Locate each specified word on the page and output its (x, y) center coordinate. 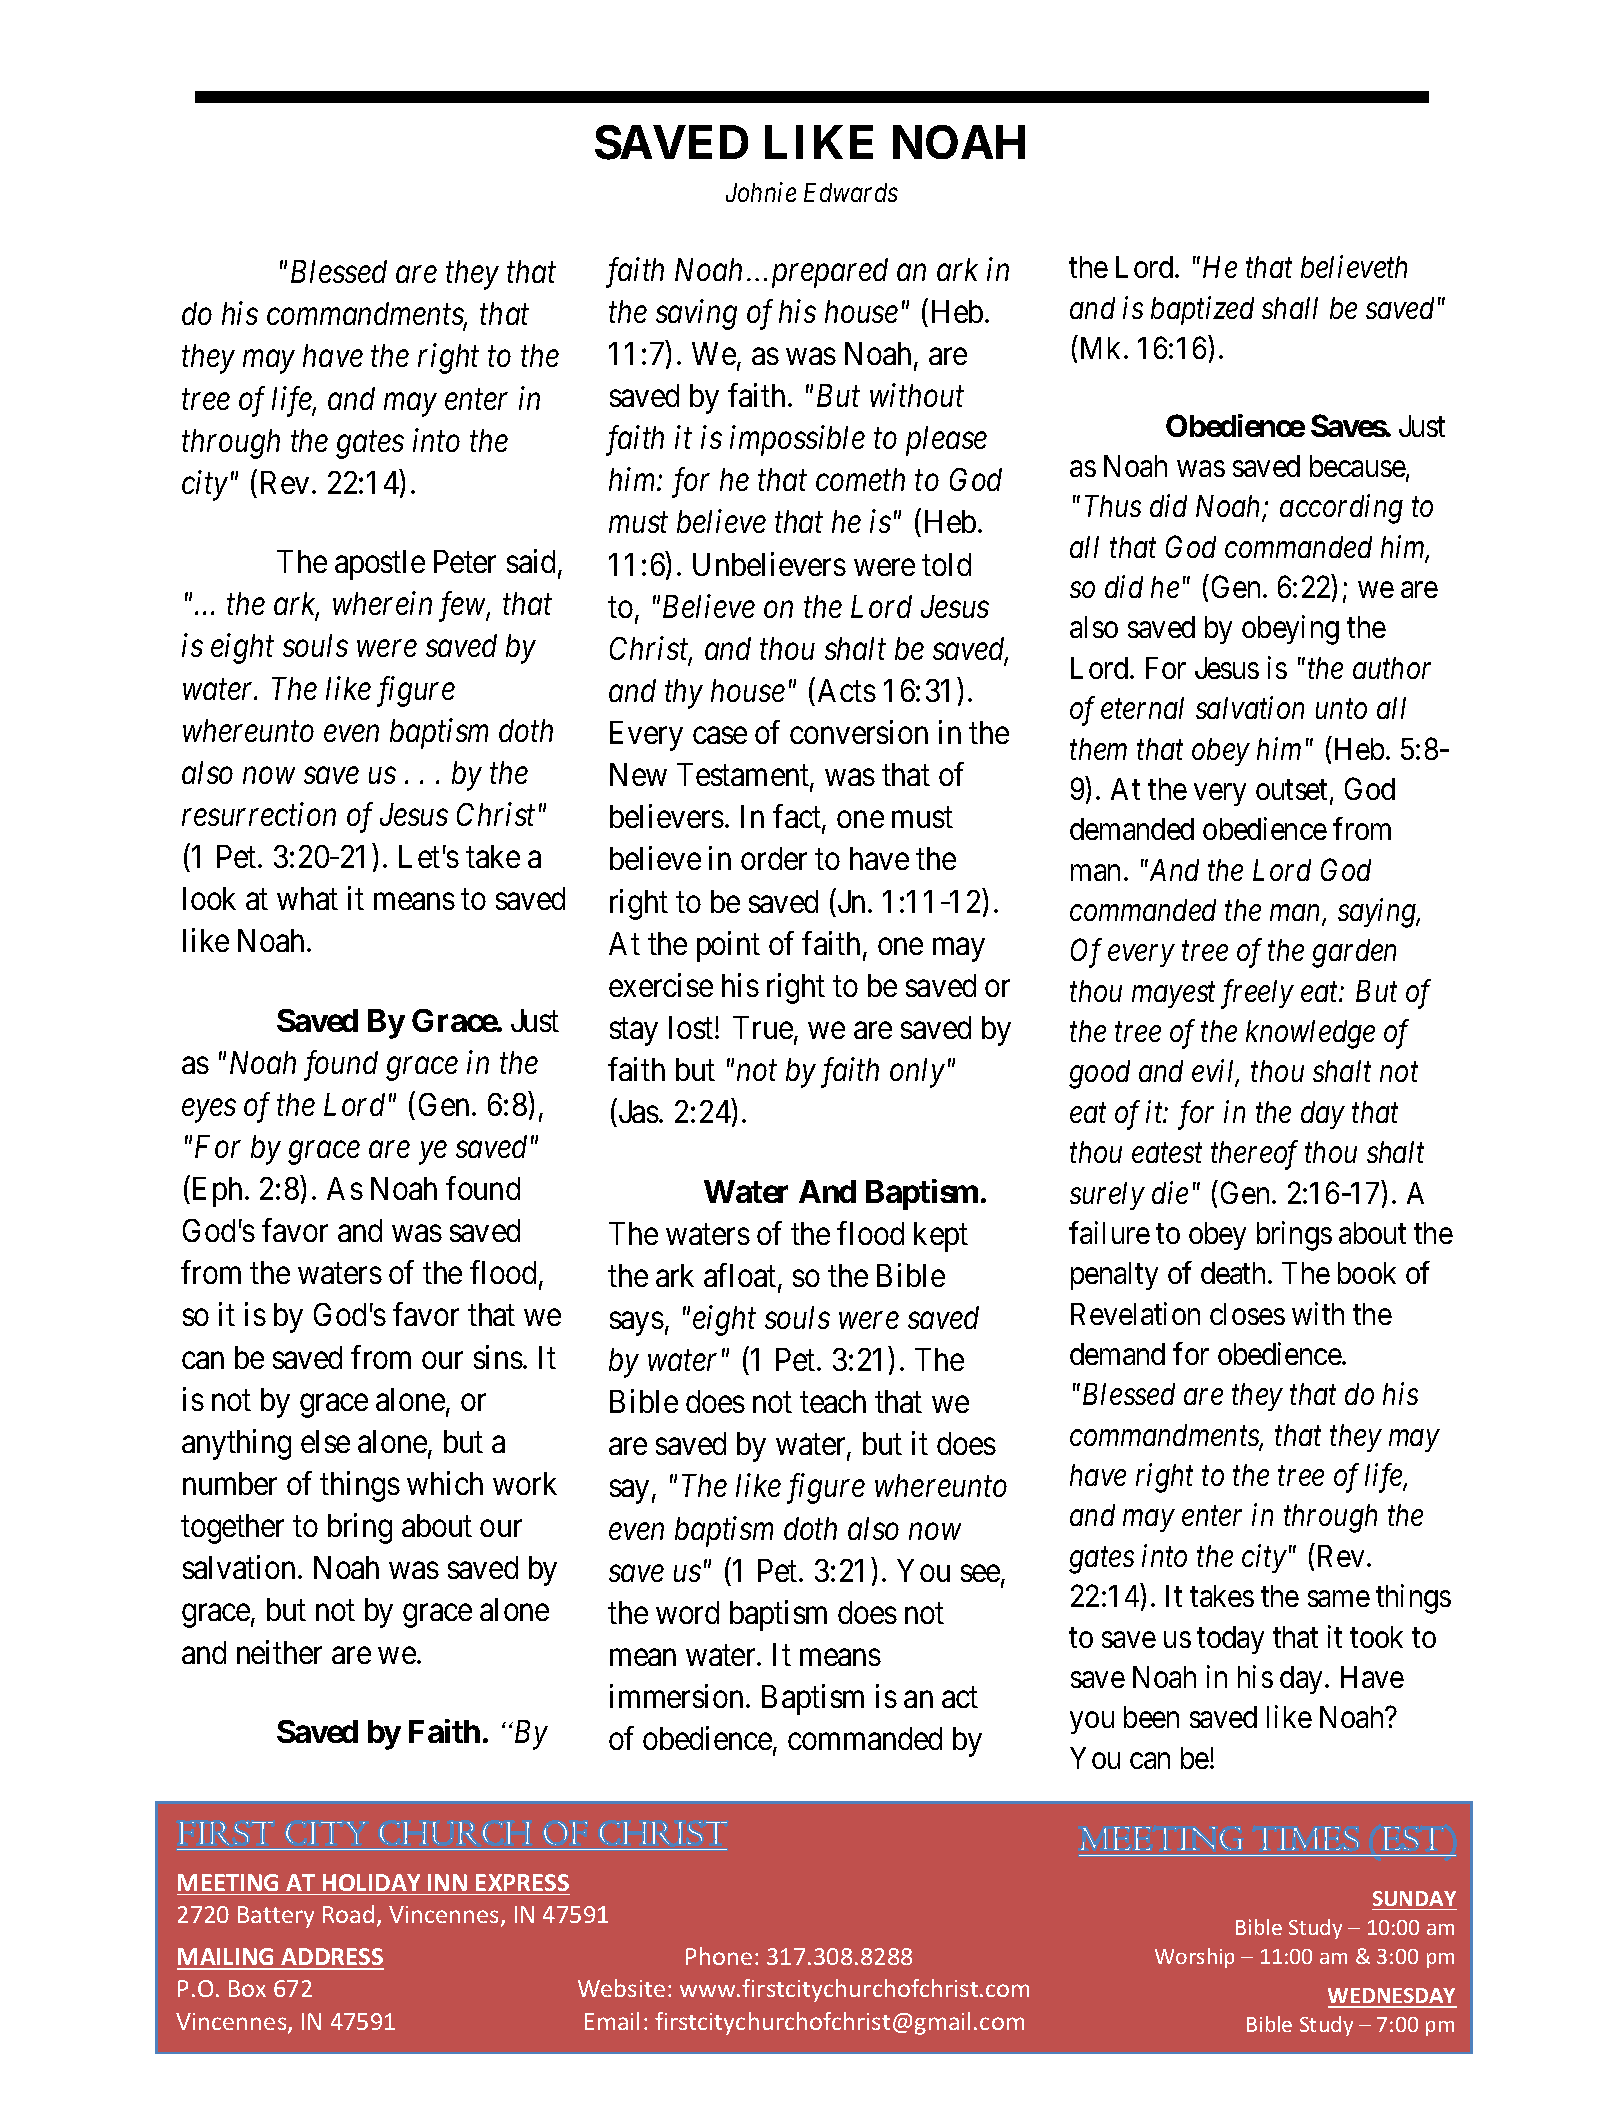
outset (1293, 791)
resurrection (259, 814)
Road (348, 1914)
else (325, 1441)
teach (833, 1401)
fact (798, 818)
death (1233, 1273)
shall (1290, 308)
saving (696, 315)
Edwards (851, 192)
